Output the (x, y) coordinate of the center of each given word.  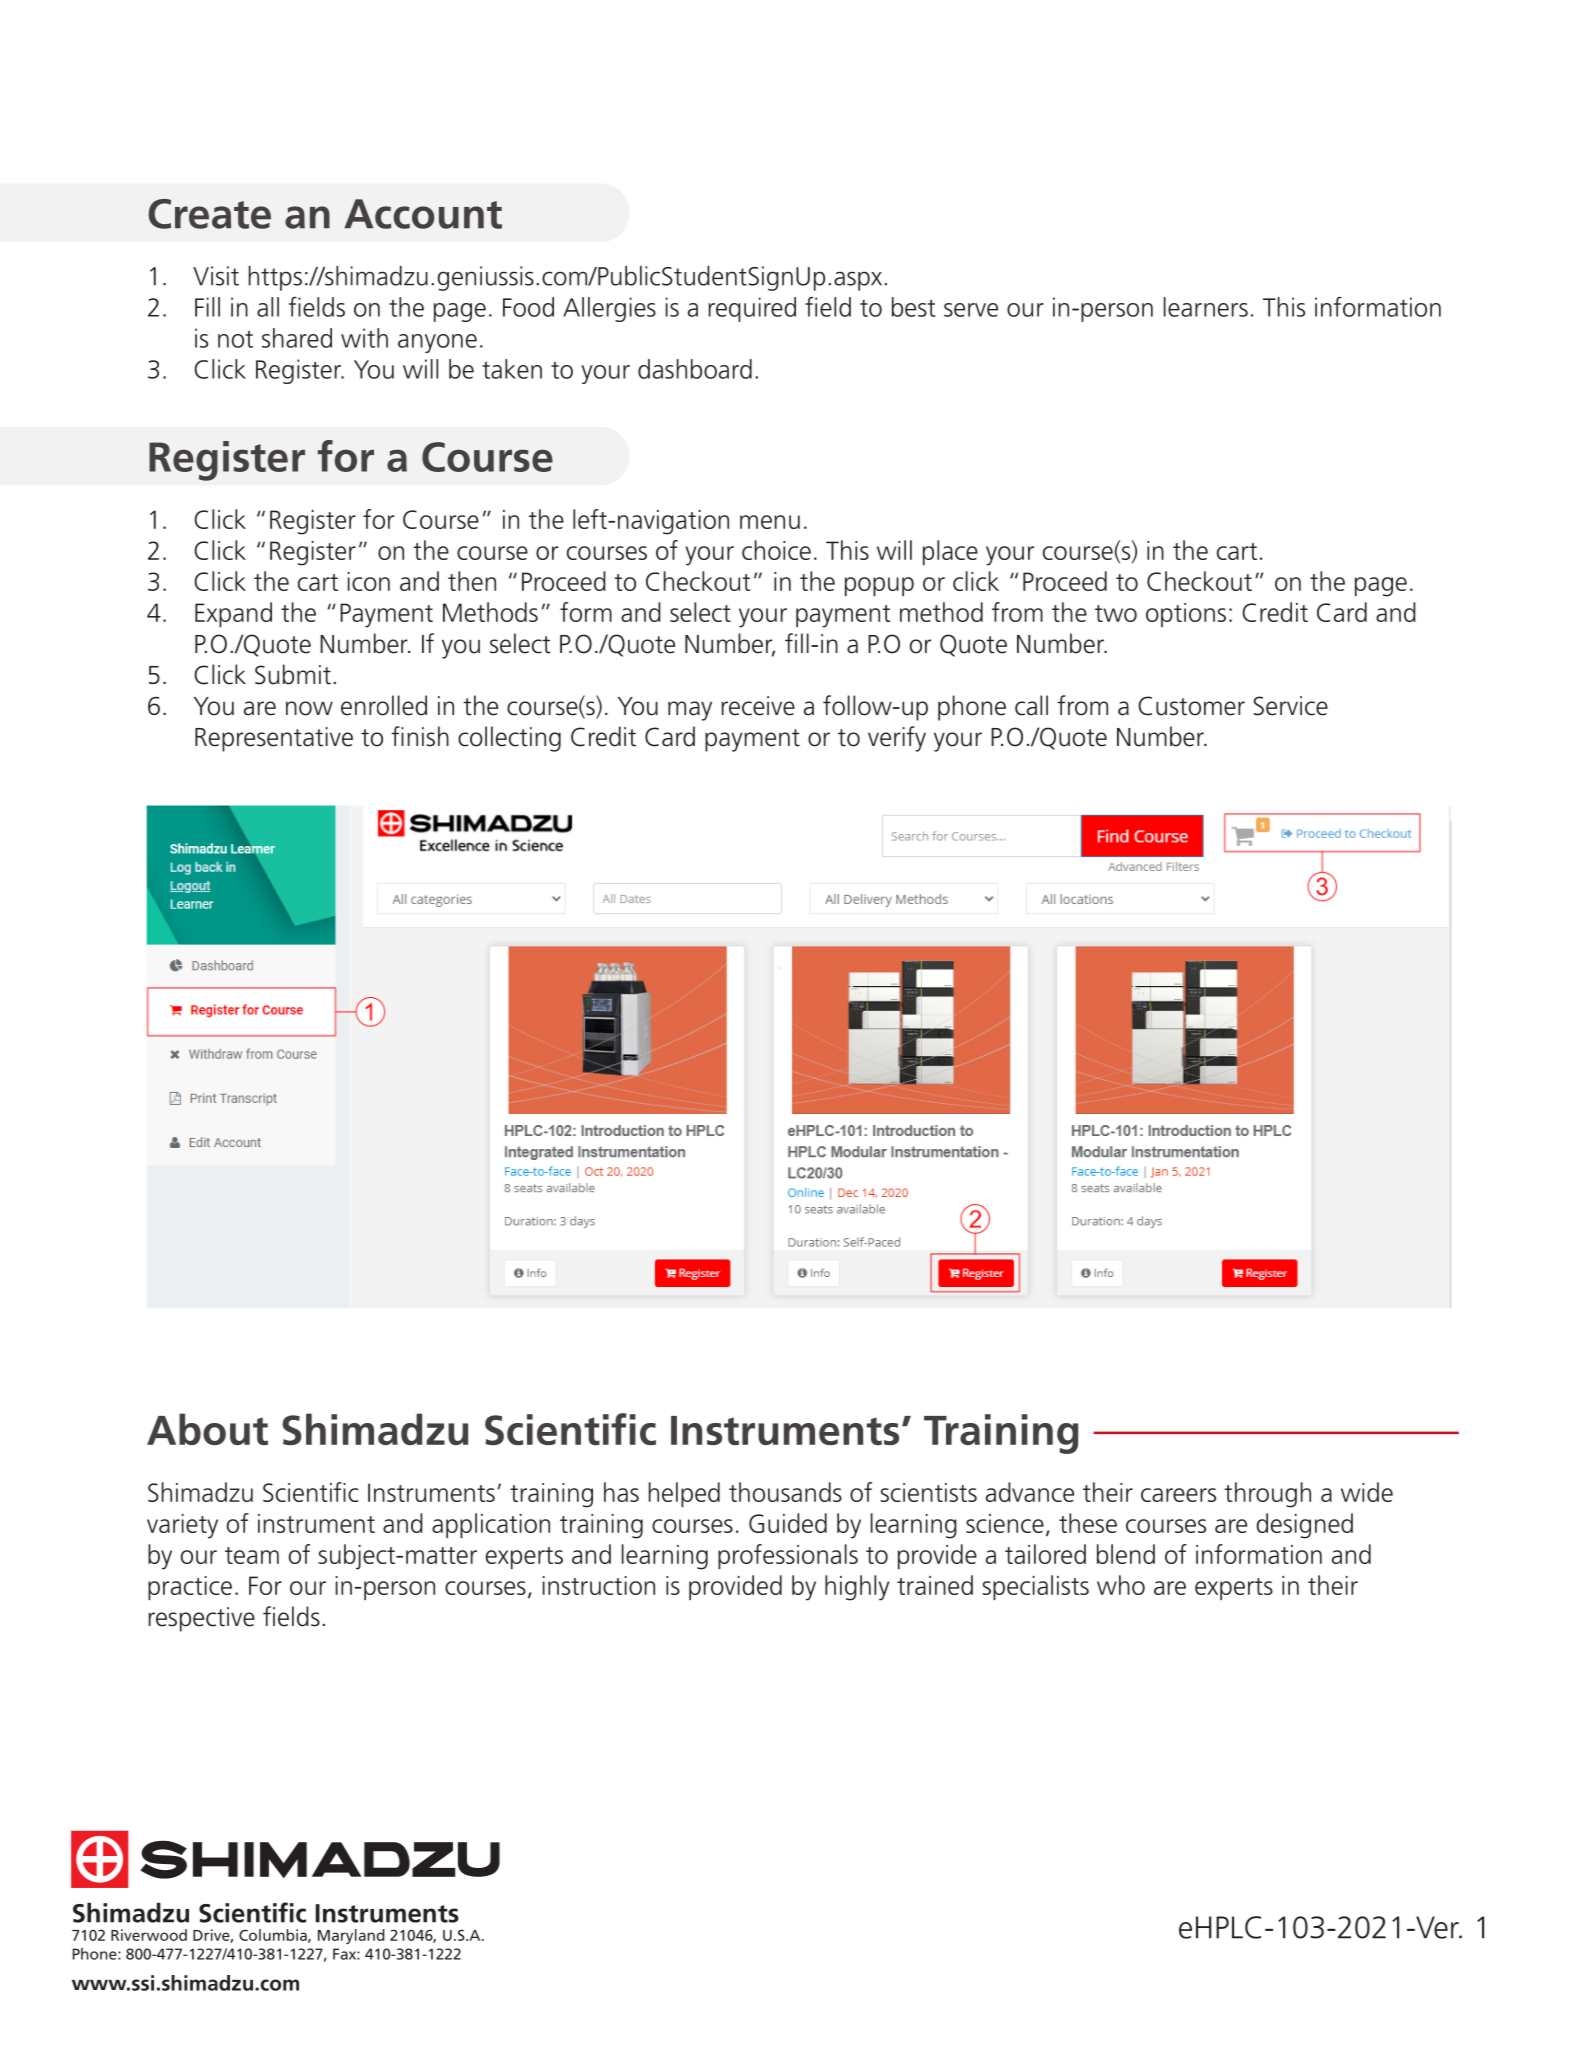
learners (1206, 307)
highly (857, 1588)
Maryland (351, 1936)
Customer (1191, 706)
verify (897, 739)
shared (297, 338)
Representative (274, 739)
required (752, 309)
